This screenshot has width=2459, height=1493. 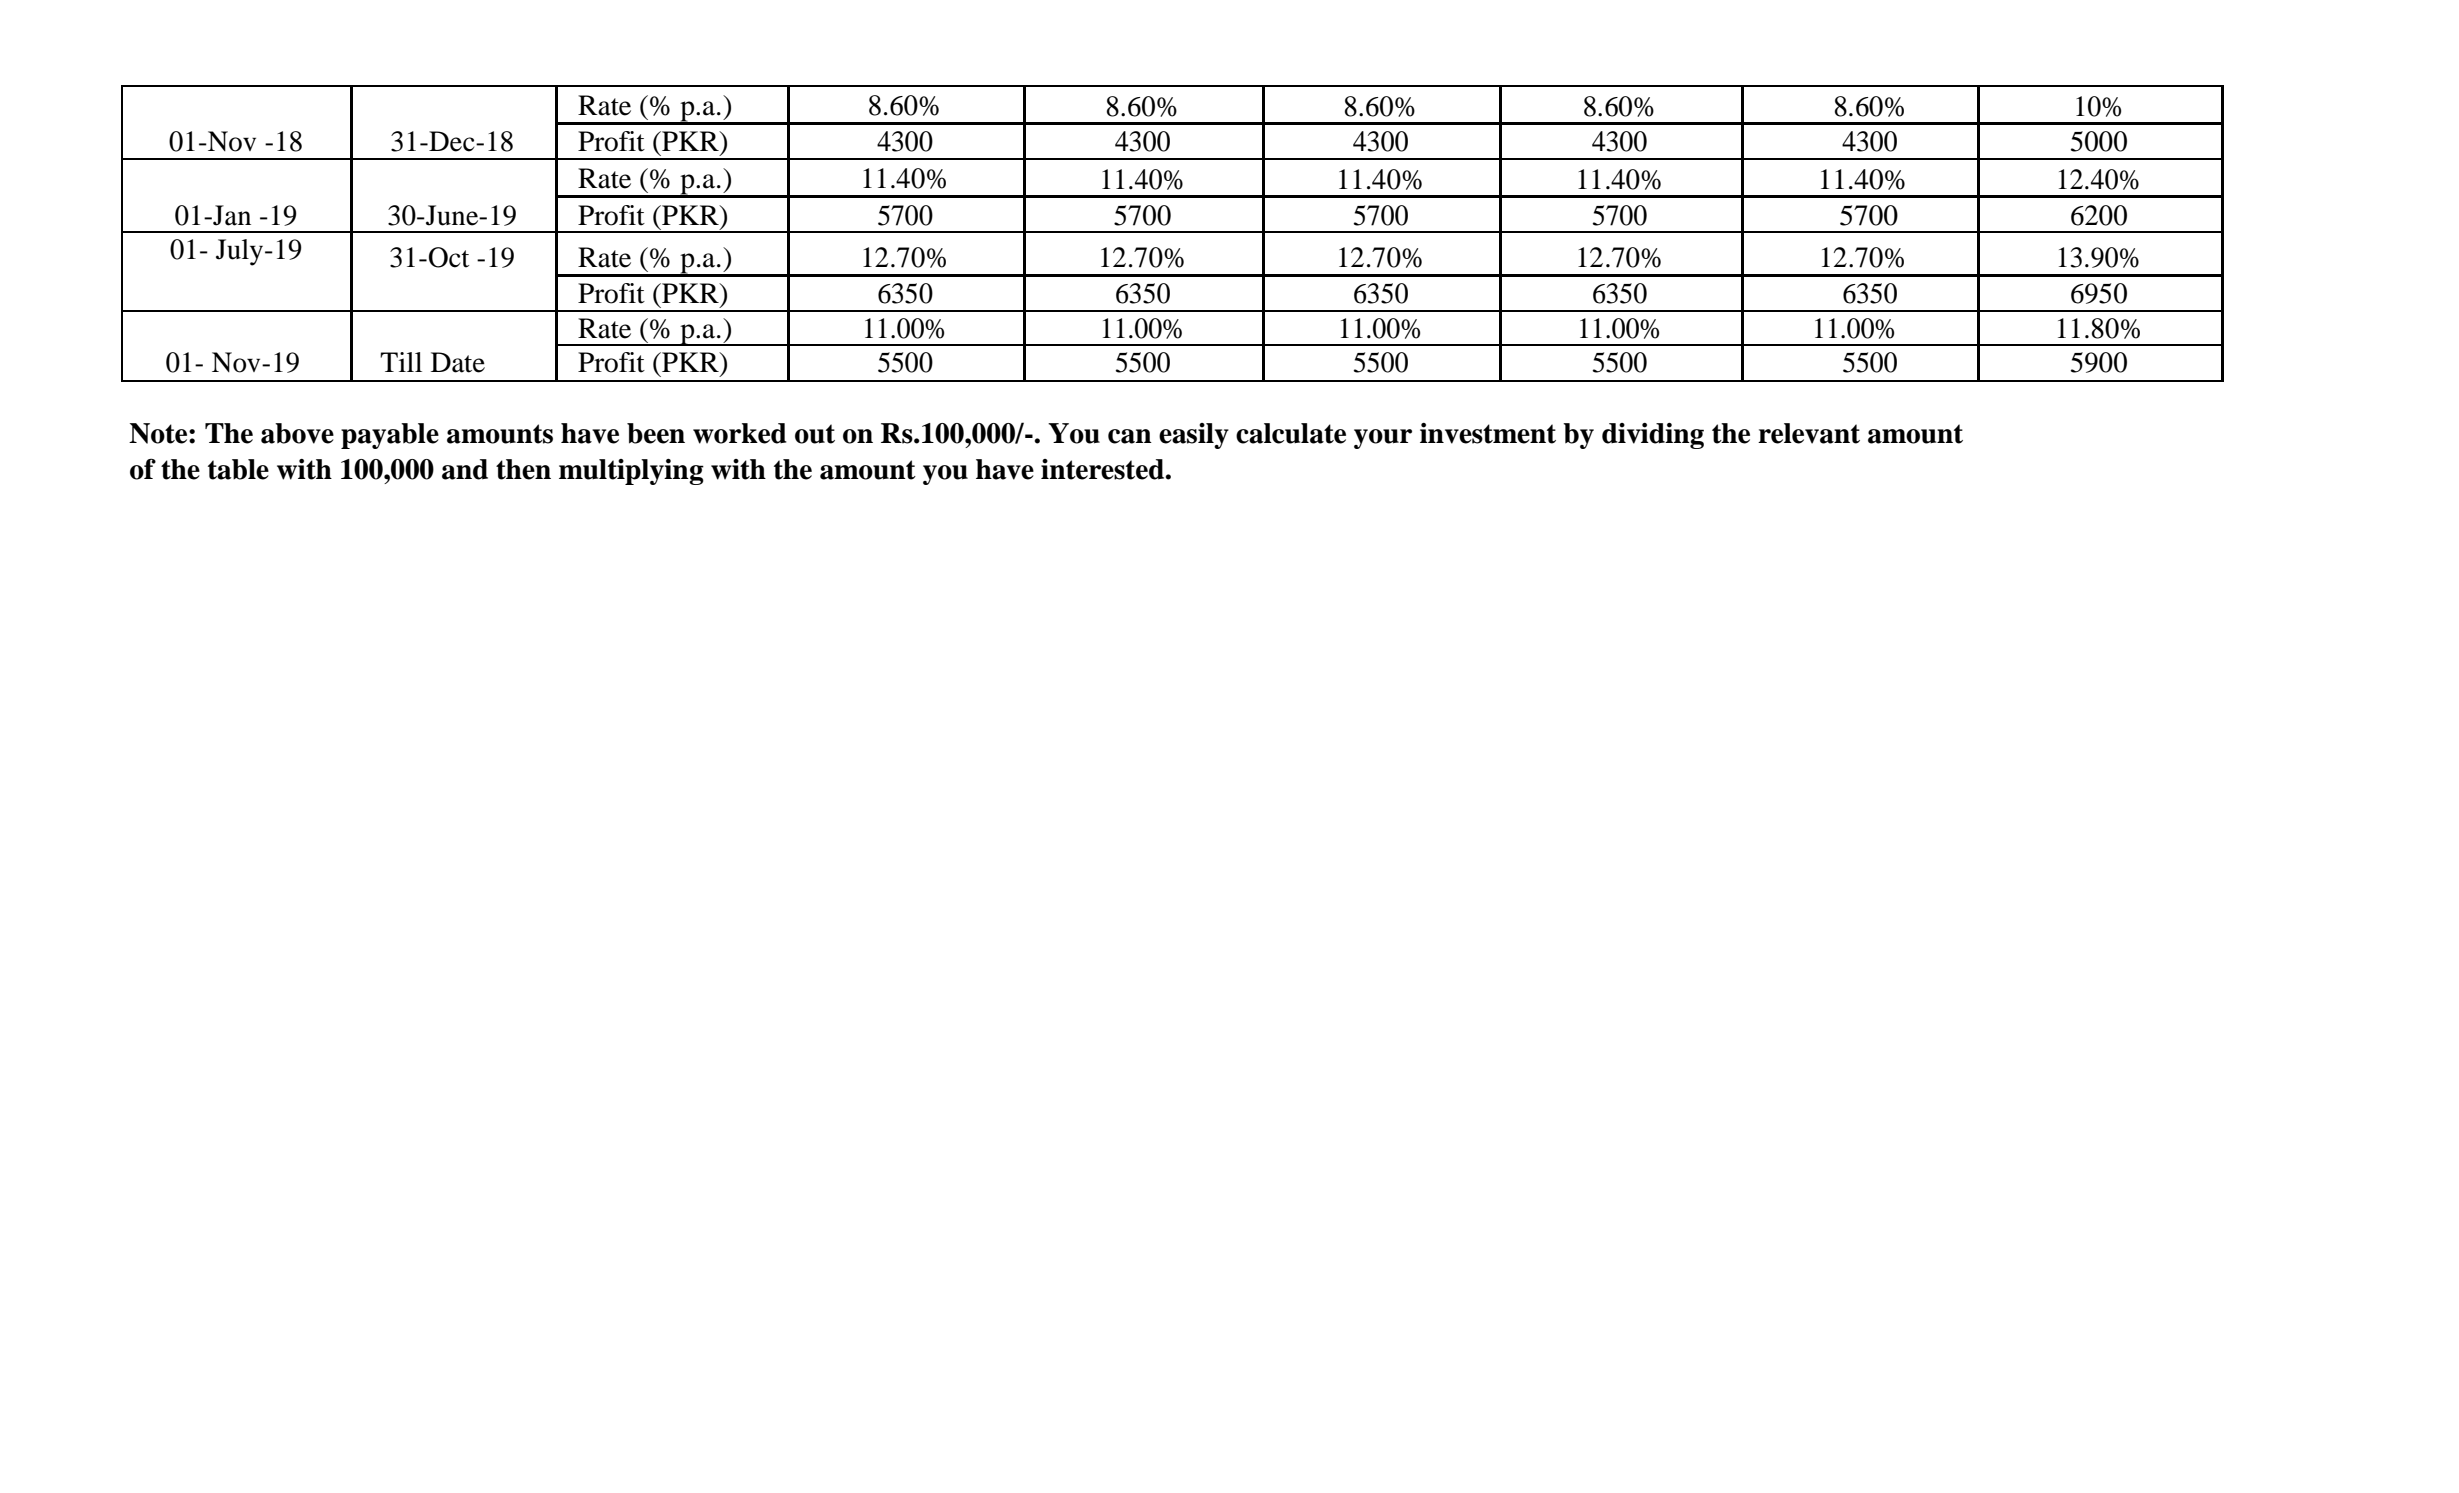 I want to click on multiplying, so click(x=631, y=472).
